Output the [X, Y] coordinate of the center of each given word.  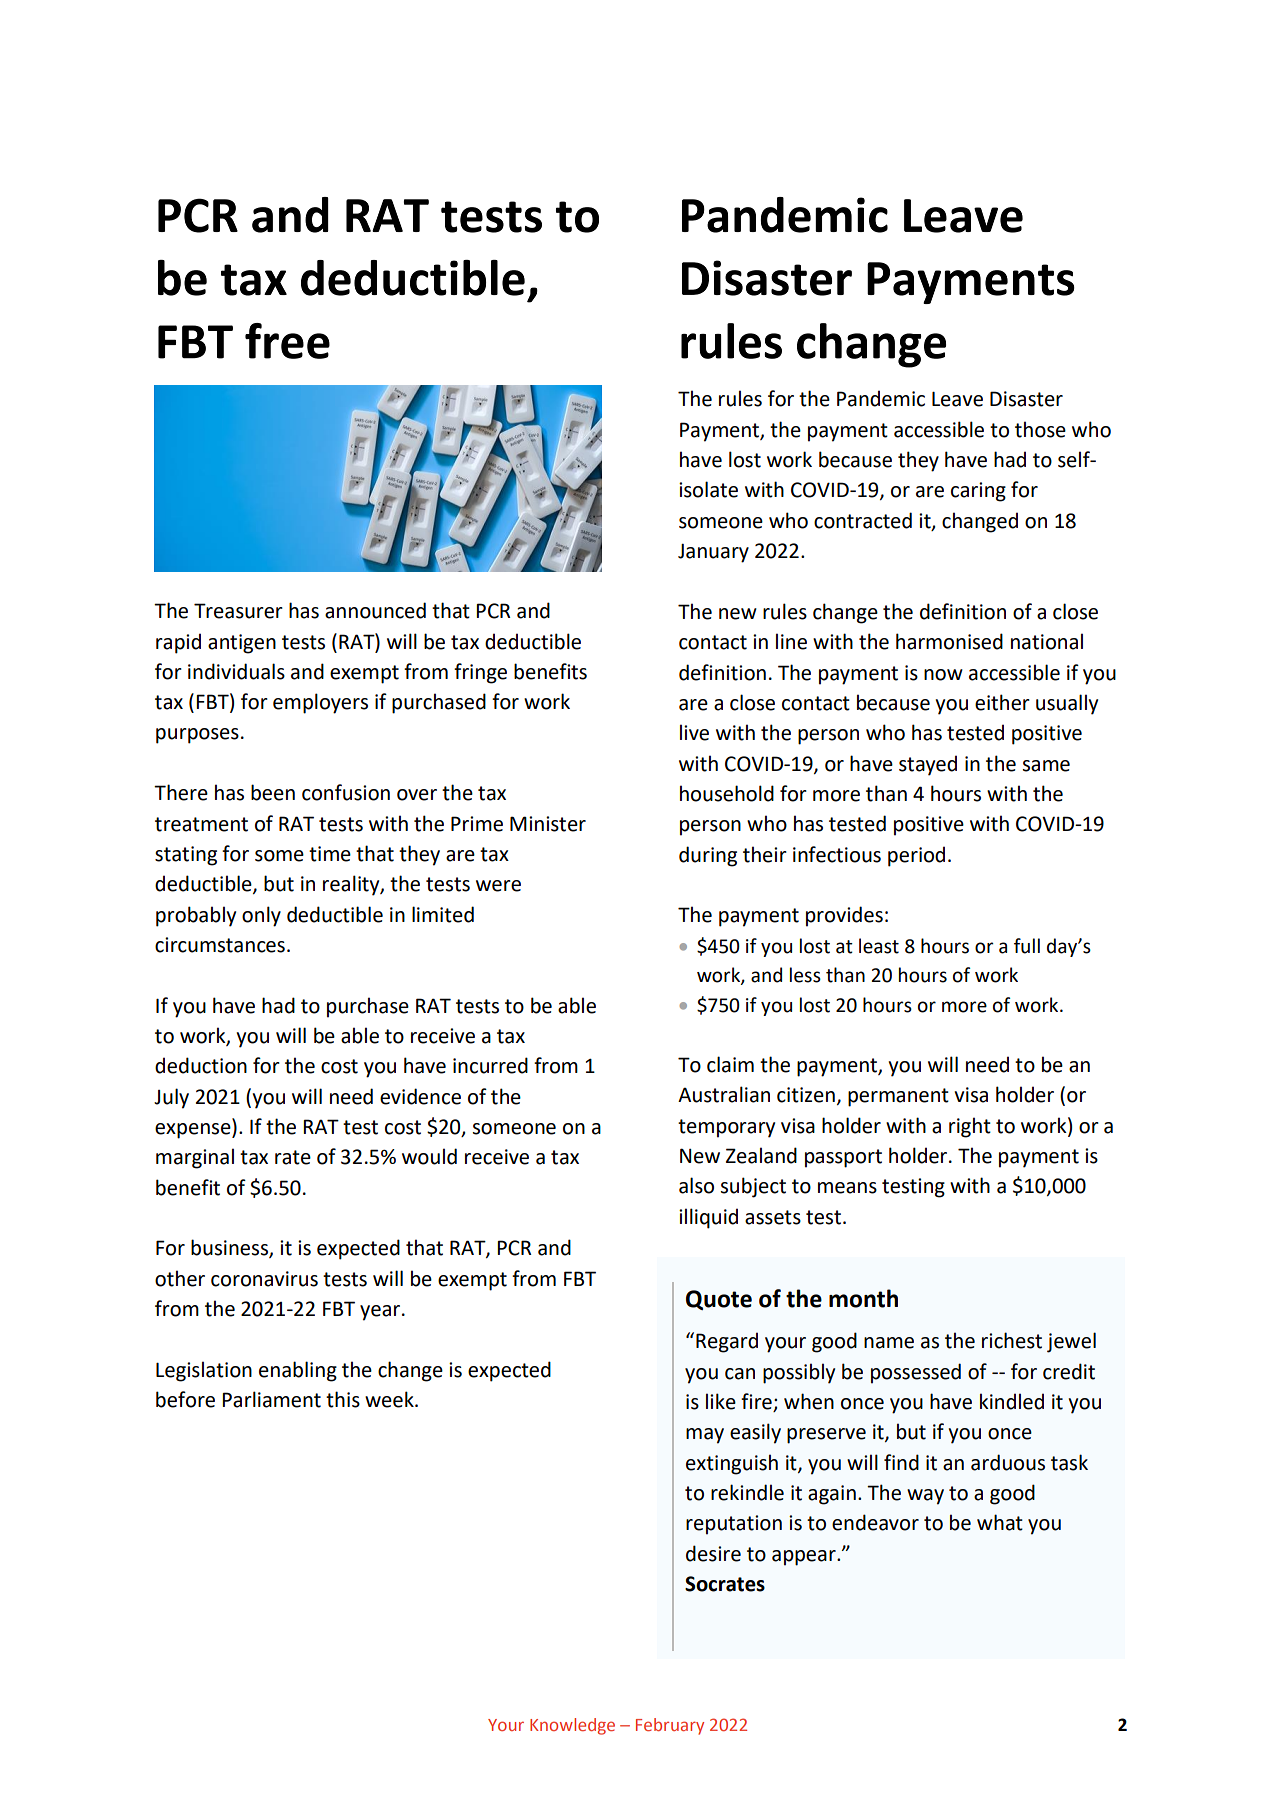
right [970, 1127]
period [916, 856]
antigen [242, 644]
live [694, 732]
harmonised [949, 641]
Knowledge [572, 1726]
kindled [1012, 1401]
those [1040, 429]
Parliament [271, 1399]
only [261, 916]
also [696, 1185]
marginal [195, 1158]
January [713, 553]
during [708, 856]
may [705, 1436]
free [287, 341]
